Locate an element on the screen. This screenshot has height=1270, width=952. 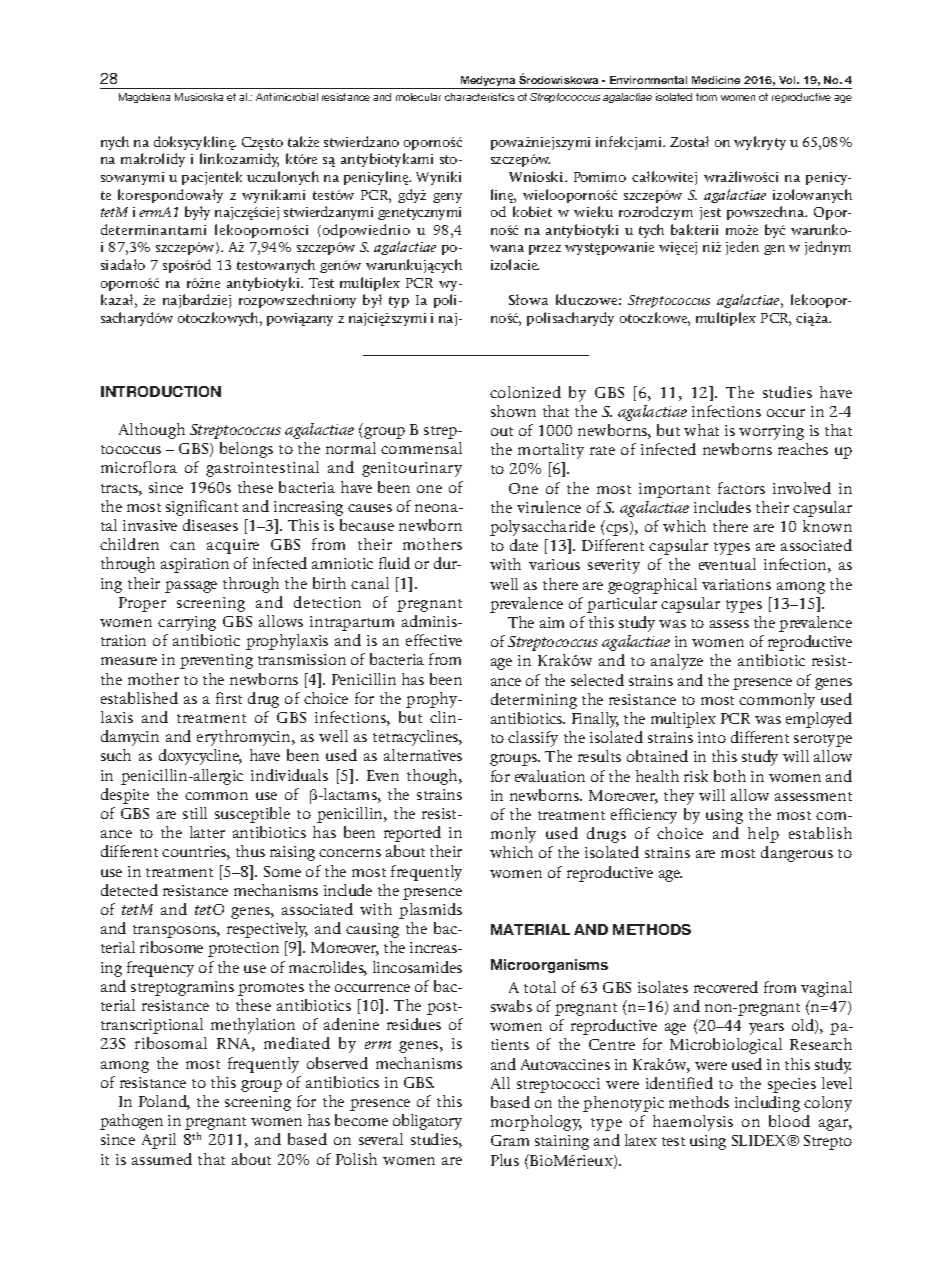
recovered is located at coordinates (726, 987).
